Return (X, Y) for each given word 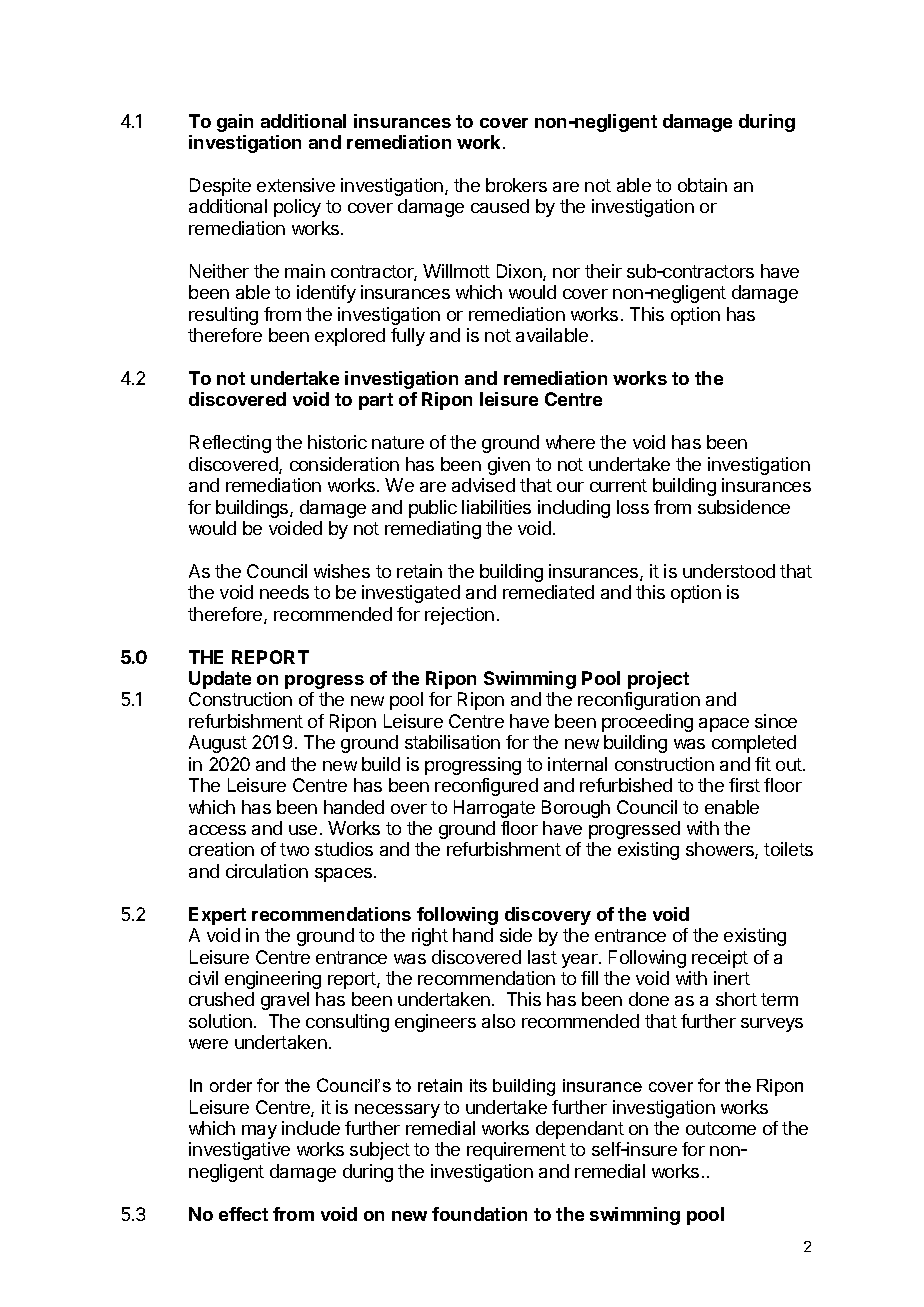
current (618, 485)
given (509, 466)
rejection (459, 616)
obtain (702, 185)
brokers (516, 185)
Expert (217, 916)
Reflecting (230, 444)
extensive (296, 185)
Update (220, 680)
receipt (720, 959)
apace (724, 725)
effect (243, 1214)
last (542, 957)
